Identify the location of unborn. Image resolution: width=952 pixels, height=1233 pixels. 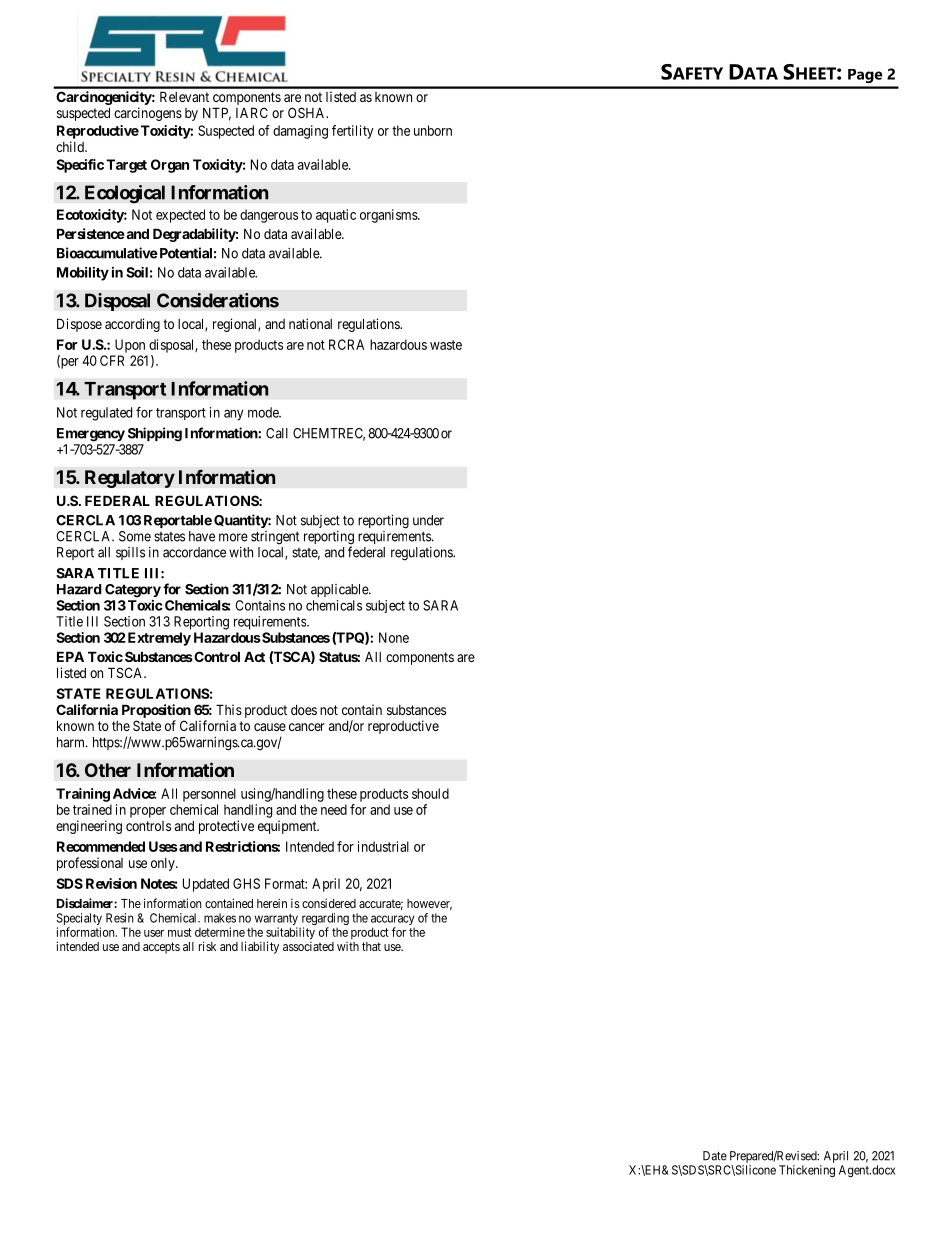
(433, 130).
